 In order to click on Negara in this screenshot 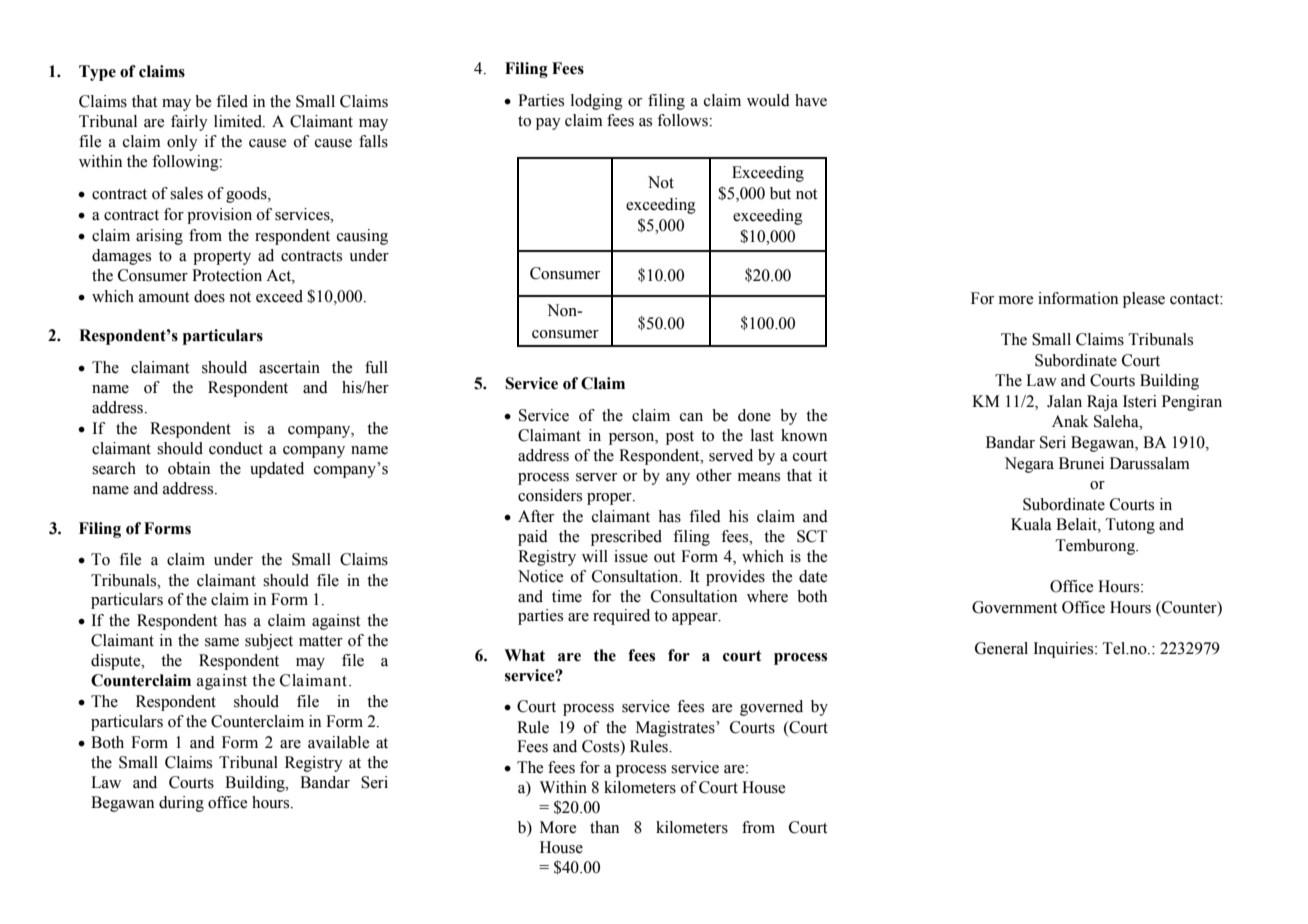, I will do `click(1029, 465)`.
